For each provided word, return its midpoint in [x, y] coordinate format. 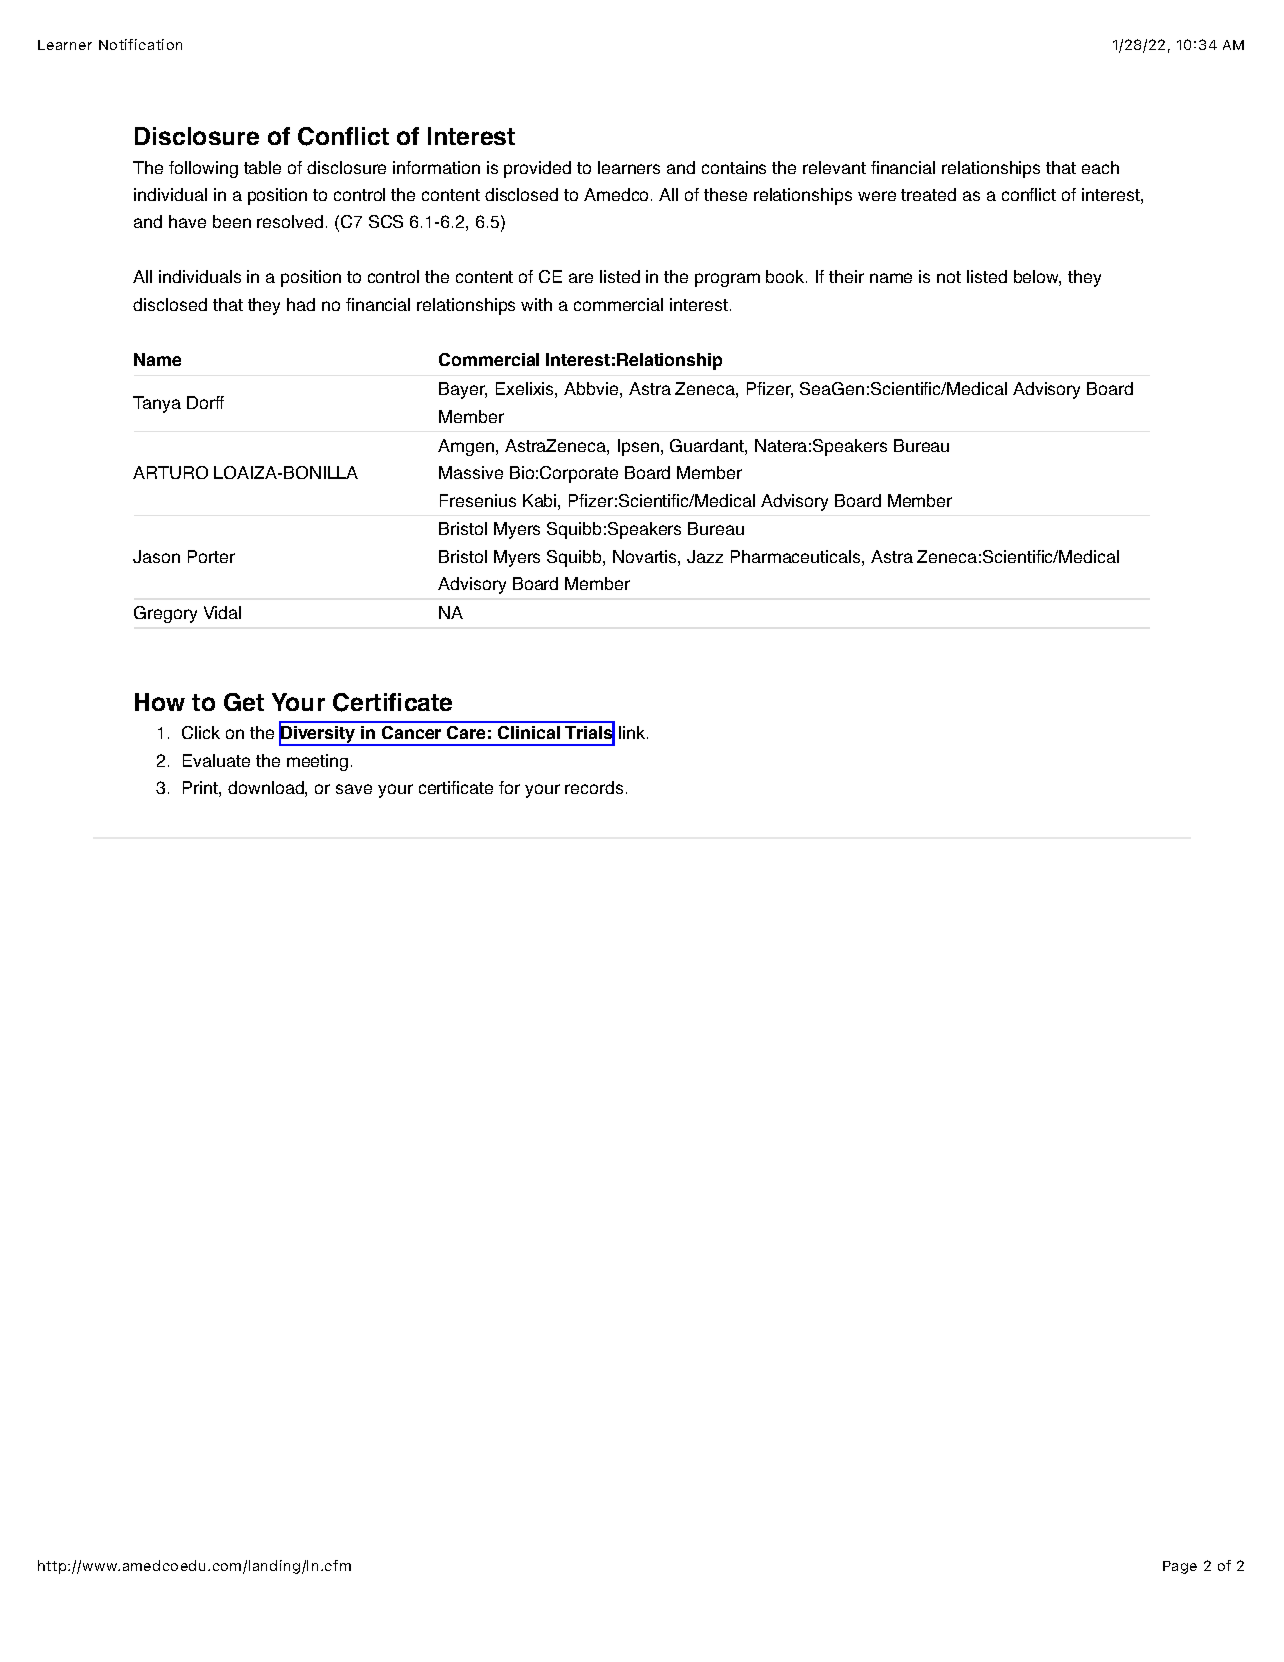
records [594, 787]
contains [734, 167]
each [1100, 167]
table [262, 167]
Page [1180, 1567]
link [633, 732]
